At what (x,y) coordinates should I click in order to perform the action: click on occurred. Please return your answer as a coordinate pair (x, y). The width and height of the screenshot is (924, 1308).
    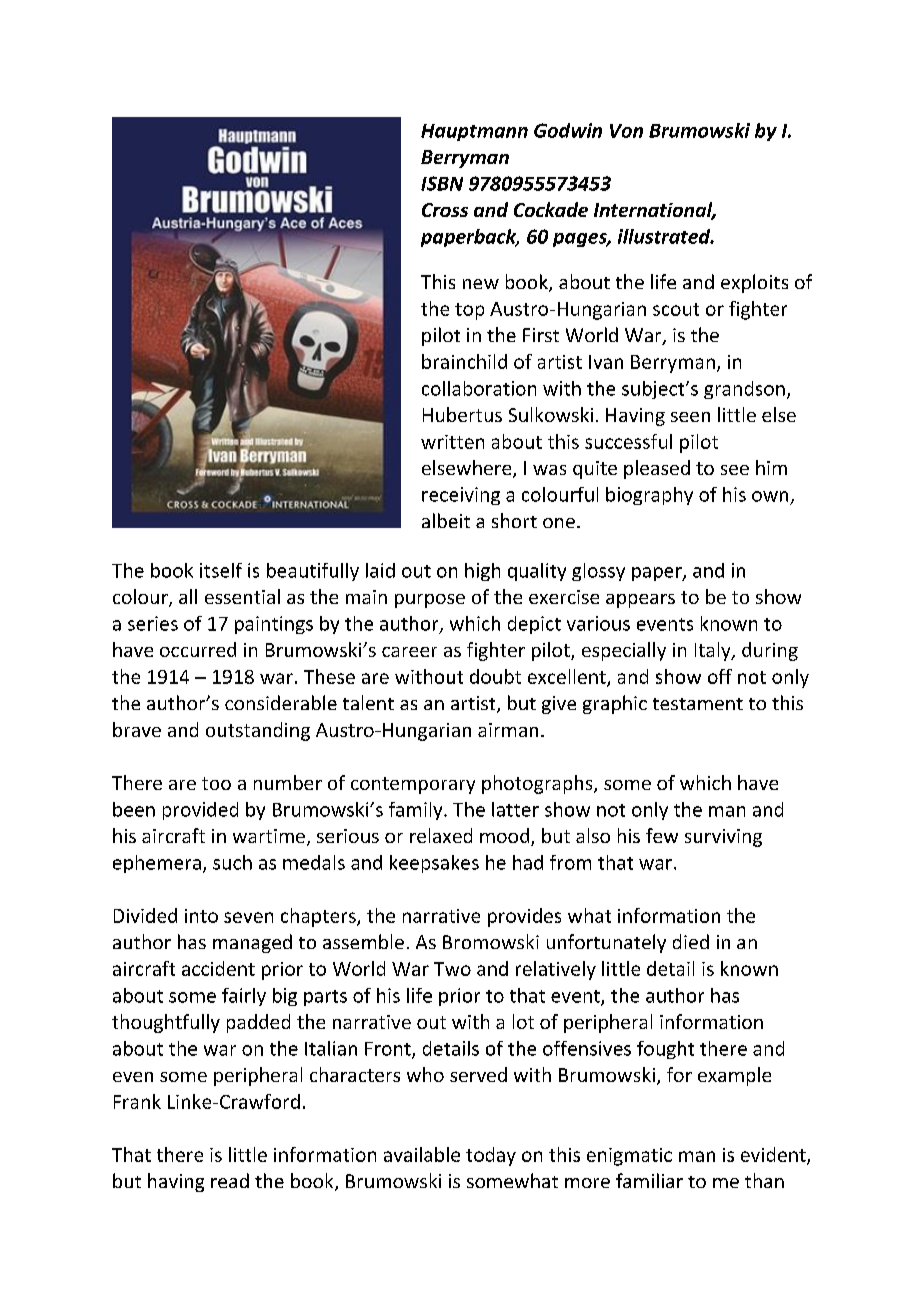
    Looking at the image, I should click on (198, 649).
